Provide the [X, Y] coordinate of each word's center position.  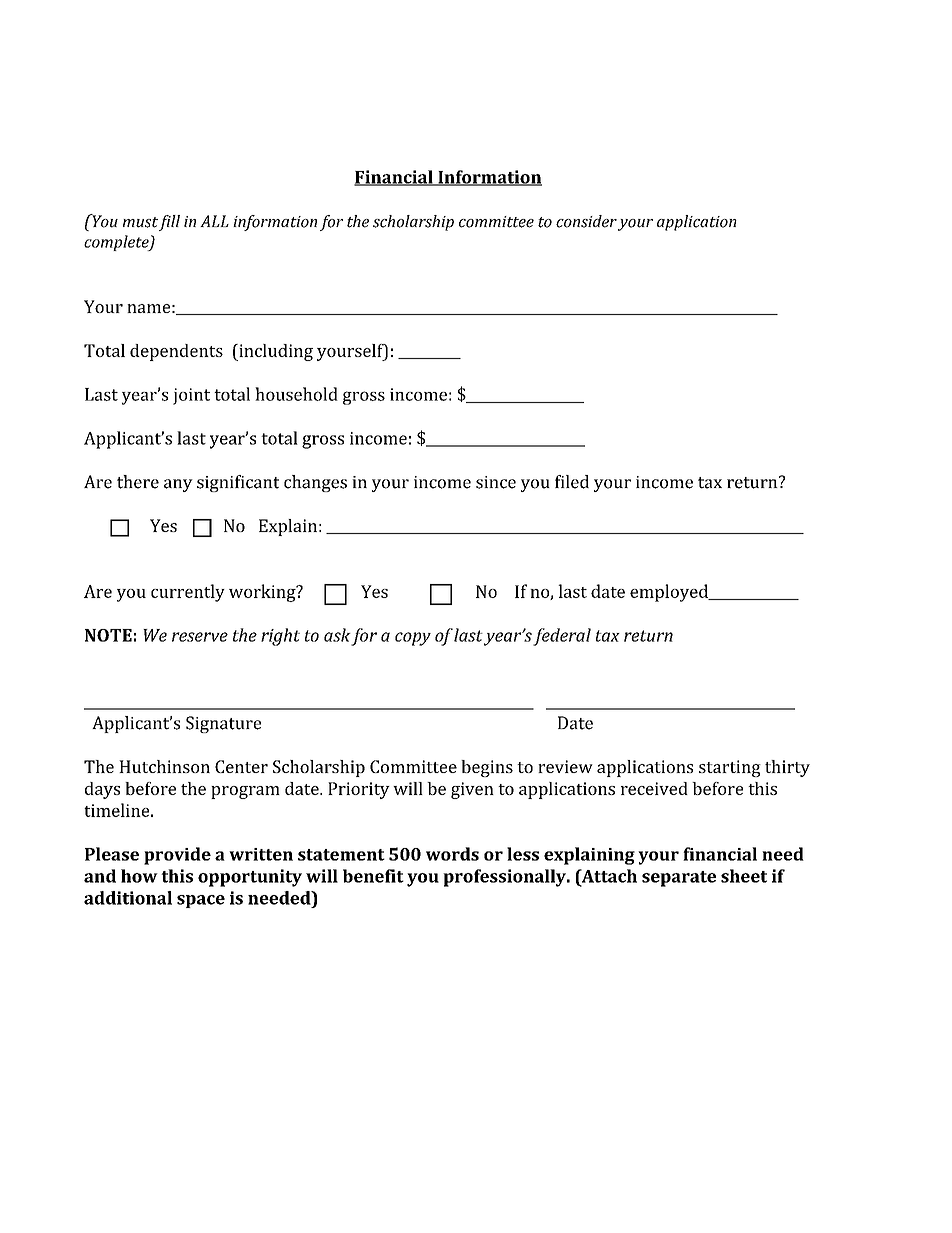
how [139, 876]
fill [169, 223]
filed [572, 482]
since [496, 482]
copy [413, 639]
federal [562, 637]
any [178, 485]
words [452, 854]
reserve [200, 637]
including [275, 352]
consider [586, 221]
